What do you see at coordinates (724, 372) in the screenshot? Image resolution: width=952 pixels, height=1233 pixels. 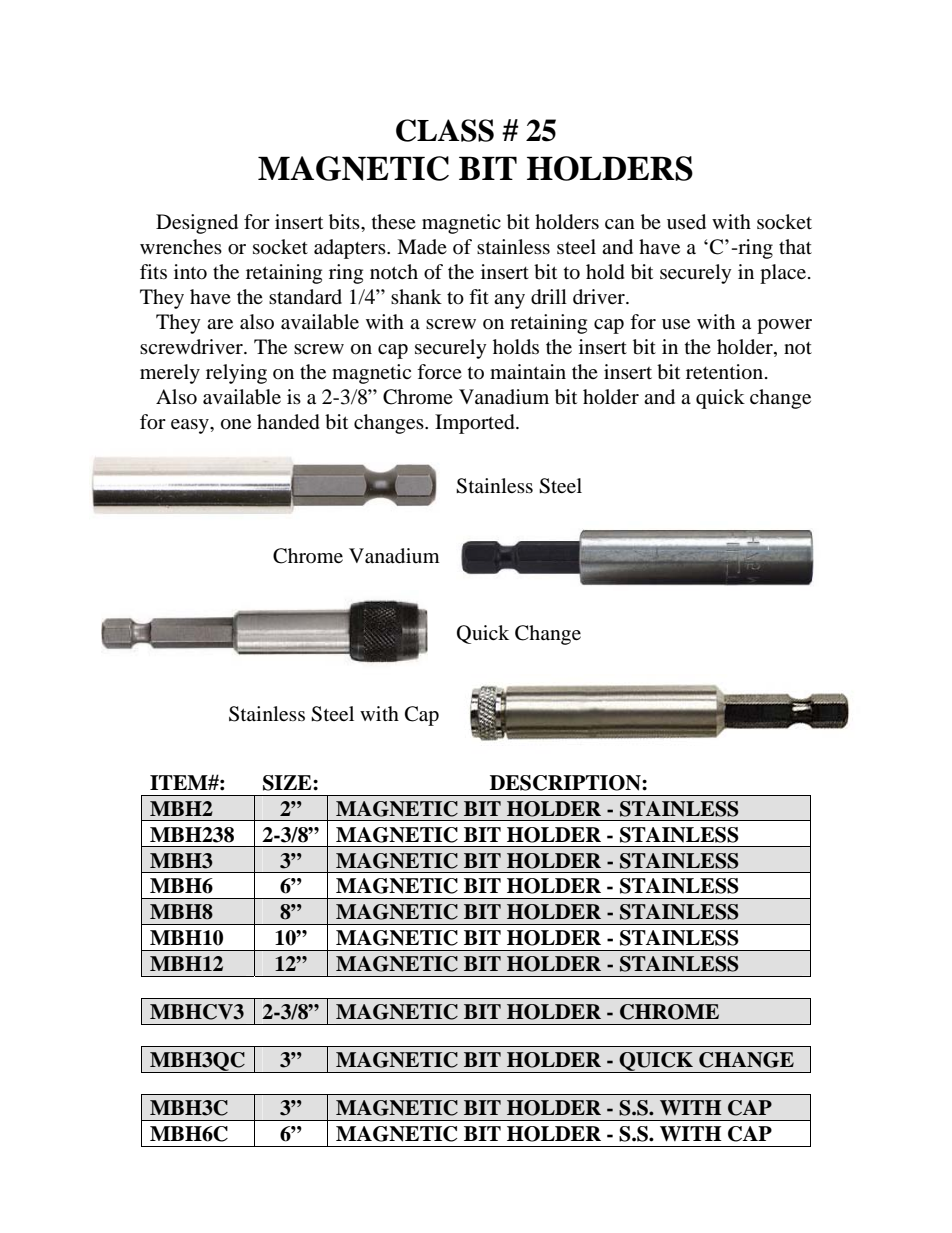 I see `retention` at bounding box center [724, 372].
